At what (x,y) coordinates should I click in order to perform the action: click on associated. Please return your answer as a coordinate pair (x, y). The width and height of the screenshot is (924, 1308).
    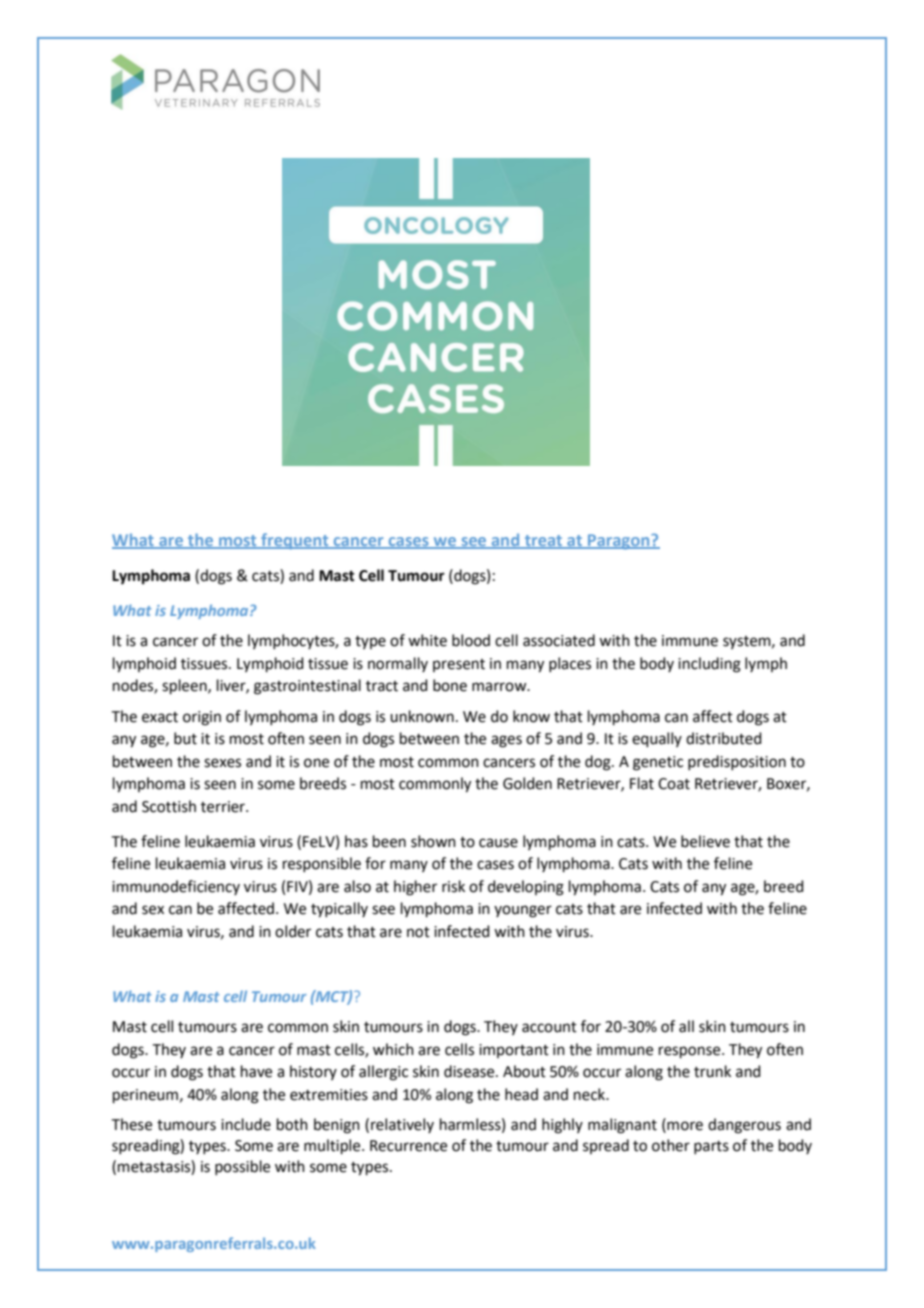
    Looking at the image, I should click on (559, 640).
